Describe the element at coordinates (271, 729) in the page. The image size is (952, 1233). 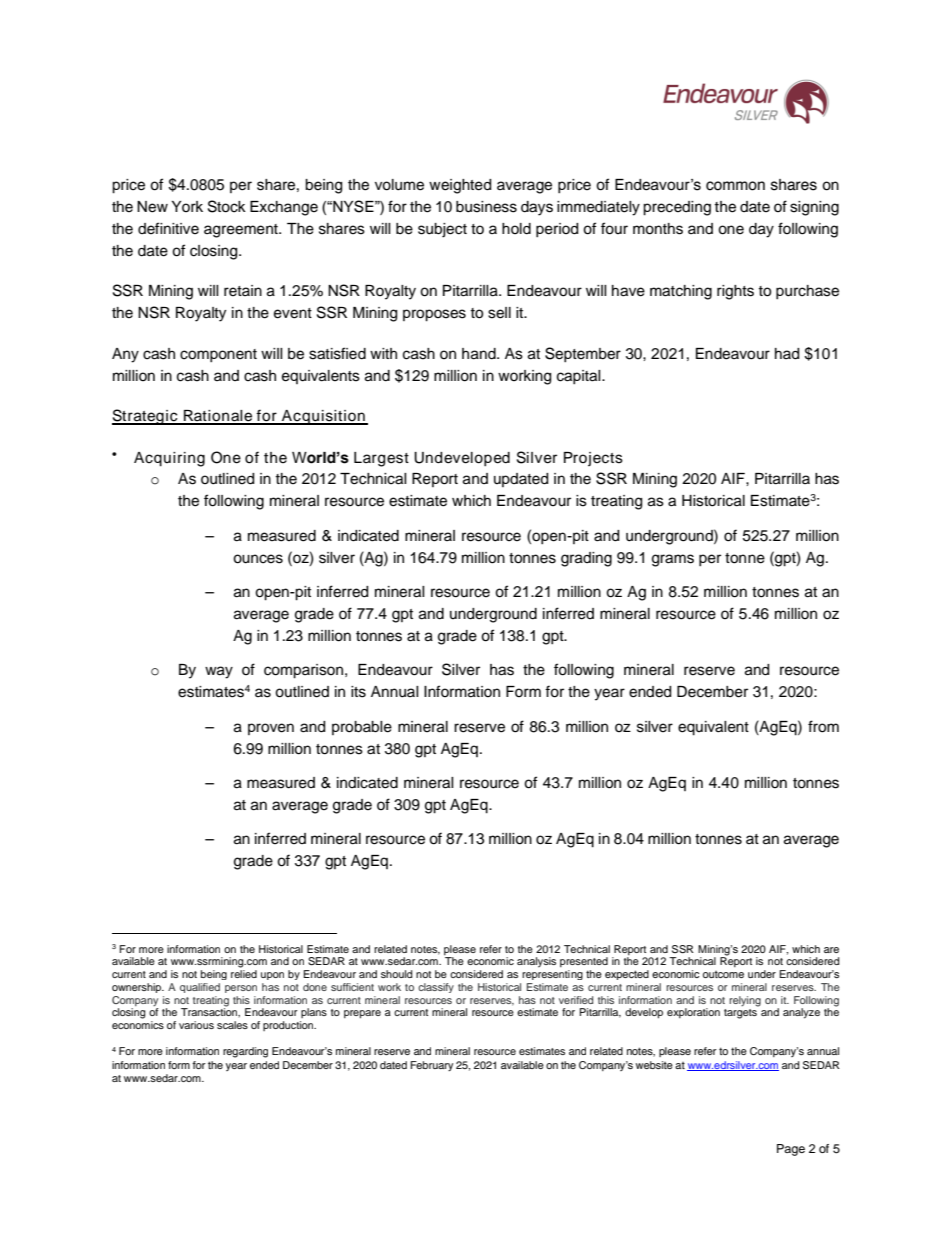
I see `proven` at that location.
